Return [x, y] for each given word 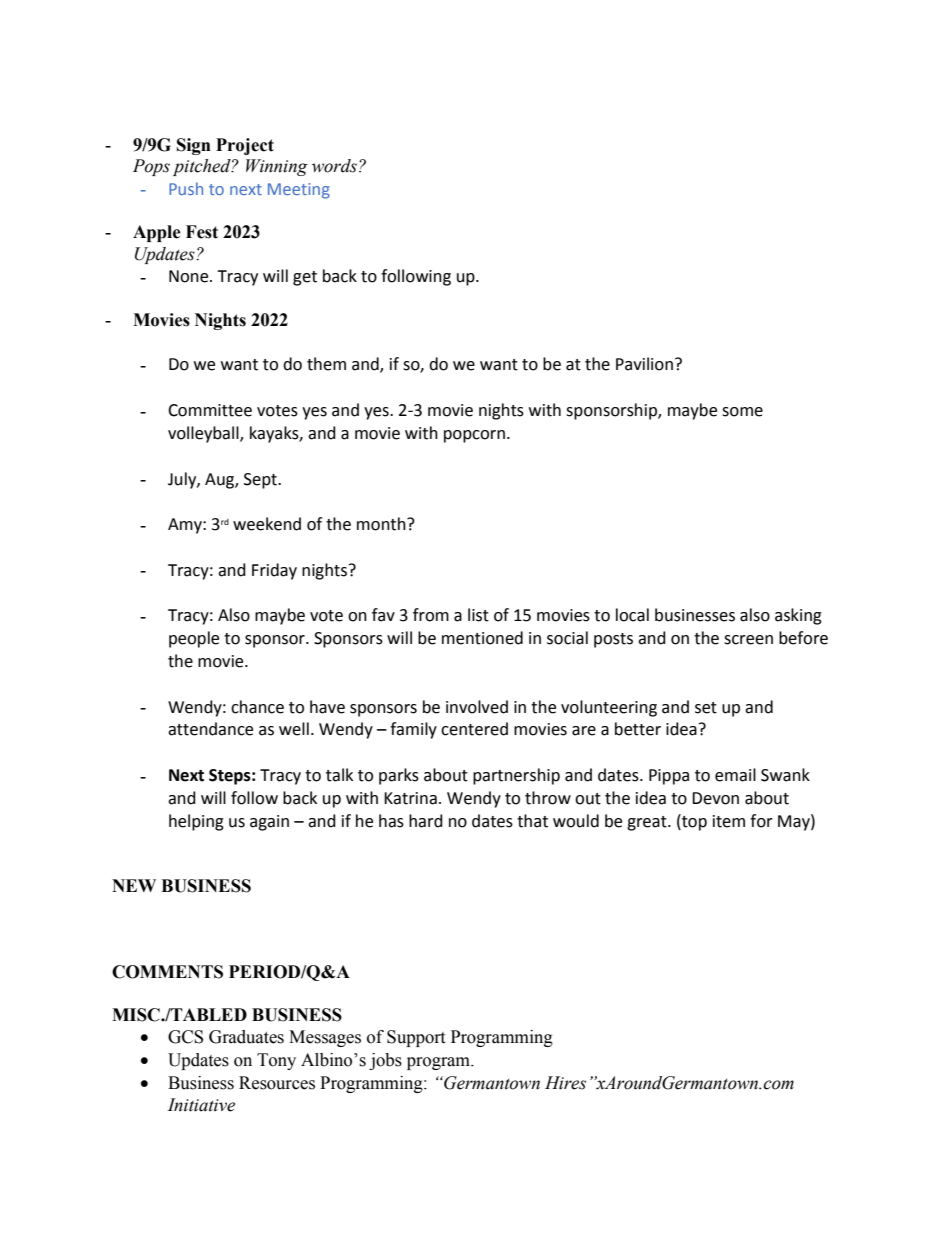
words [334, 166]
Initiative [201, 1105]
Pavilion [644, 364]
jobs [385, 1061]
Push [186, 188]
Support [416, 1038]
